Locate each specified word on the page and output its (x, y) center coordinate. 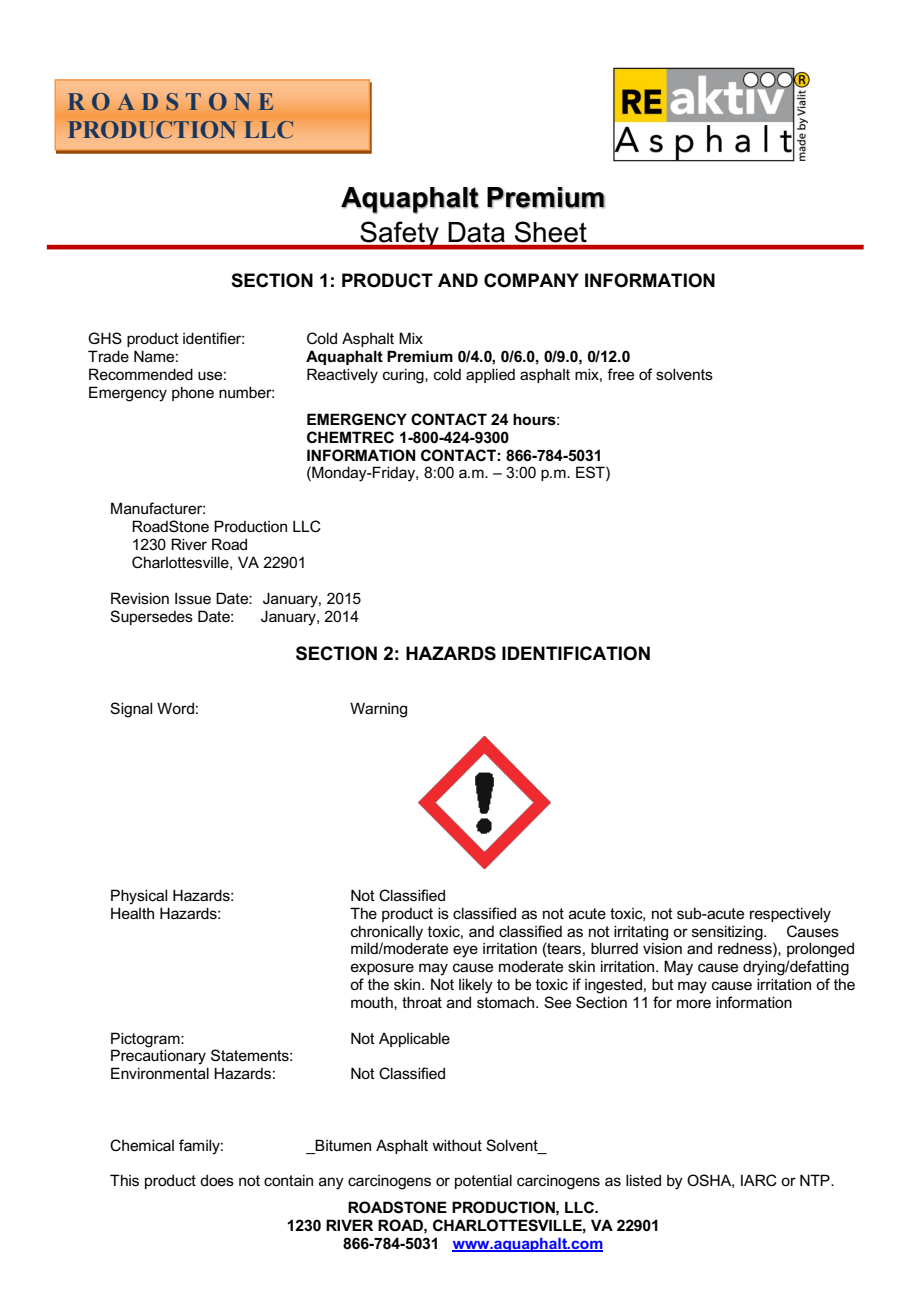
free (620, 374)
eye (465, 951)
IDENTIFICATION (576, 653)
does (217, 1180)
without (457, 1145)
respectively (790, 915)
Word (175, 708)
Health (132, 913)
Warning (378, 710)
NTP (816, 1180)
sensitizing (728, 933)
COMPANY (531, 280)
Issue (193, 598)
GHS (105, 338)
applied (490, 375)
